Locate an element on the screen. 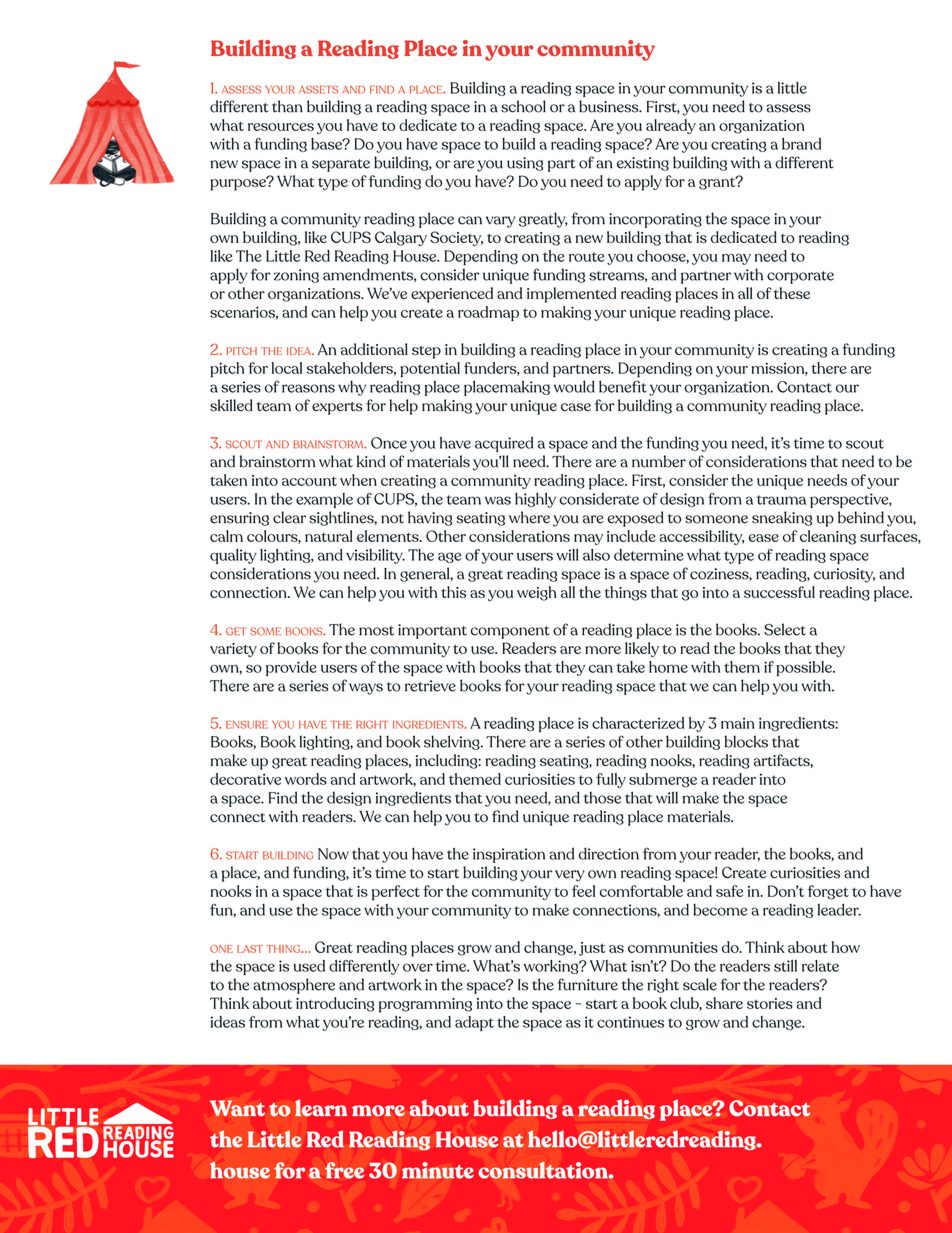  still is located at coordinates (785, 966).
